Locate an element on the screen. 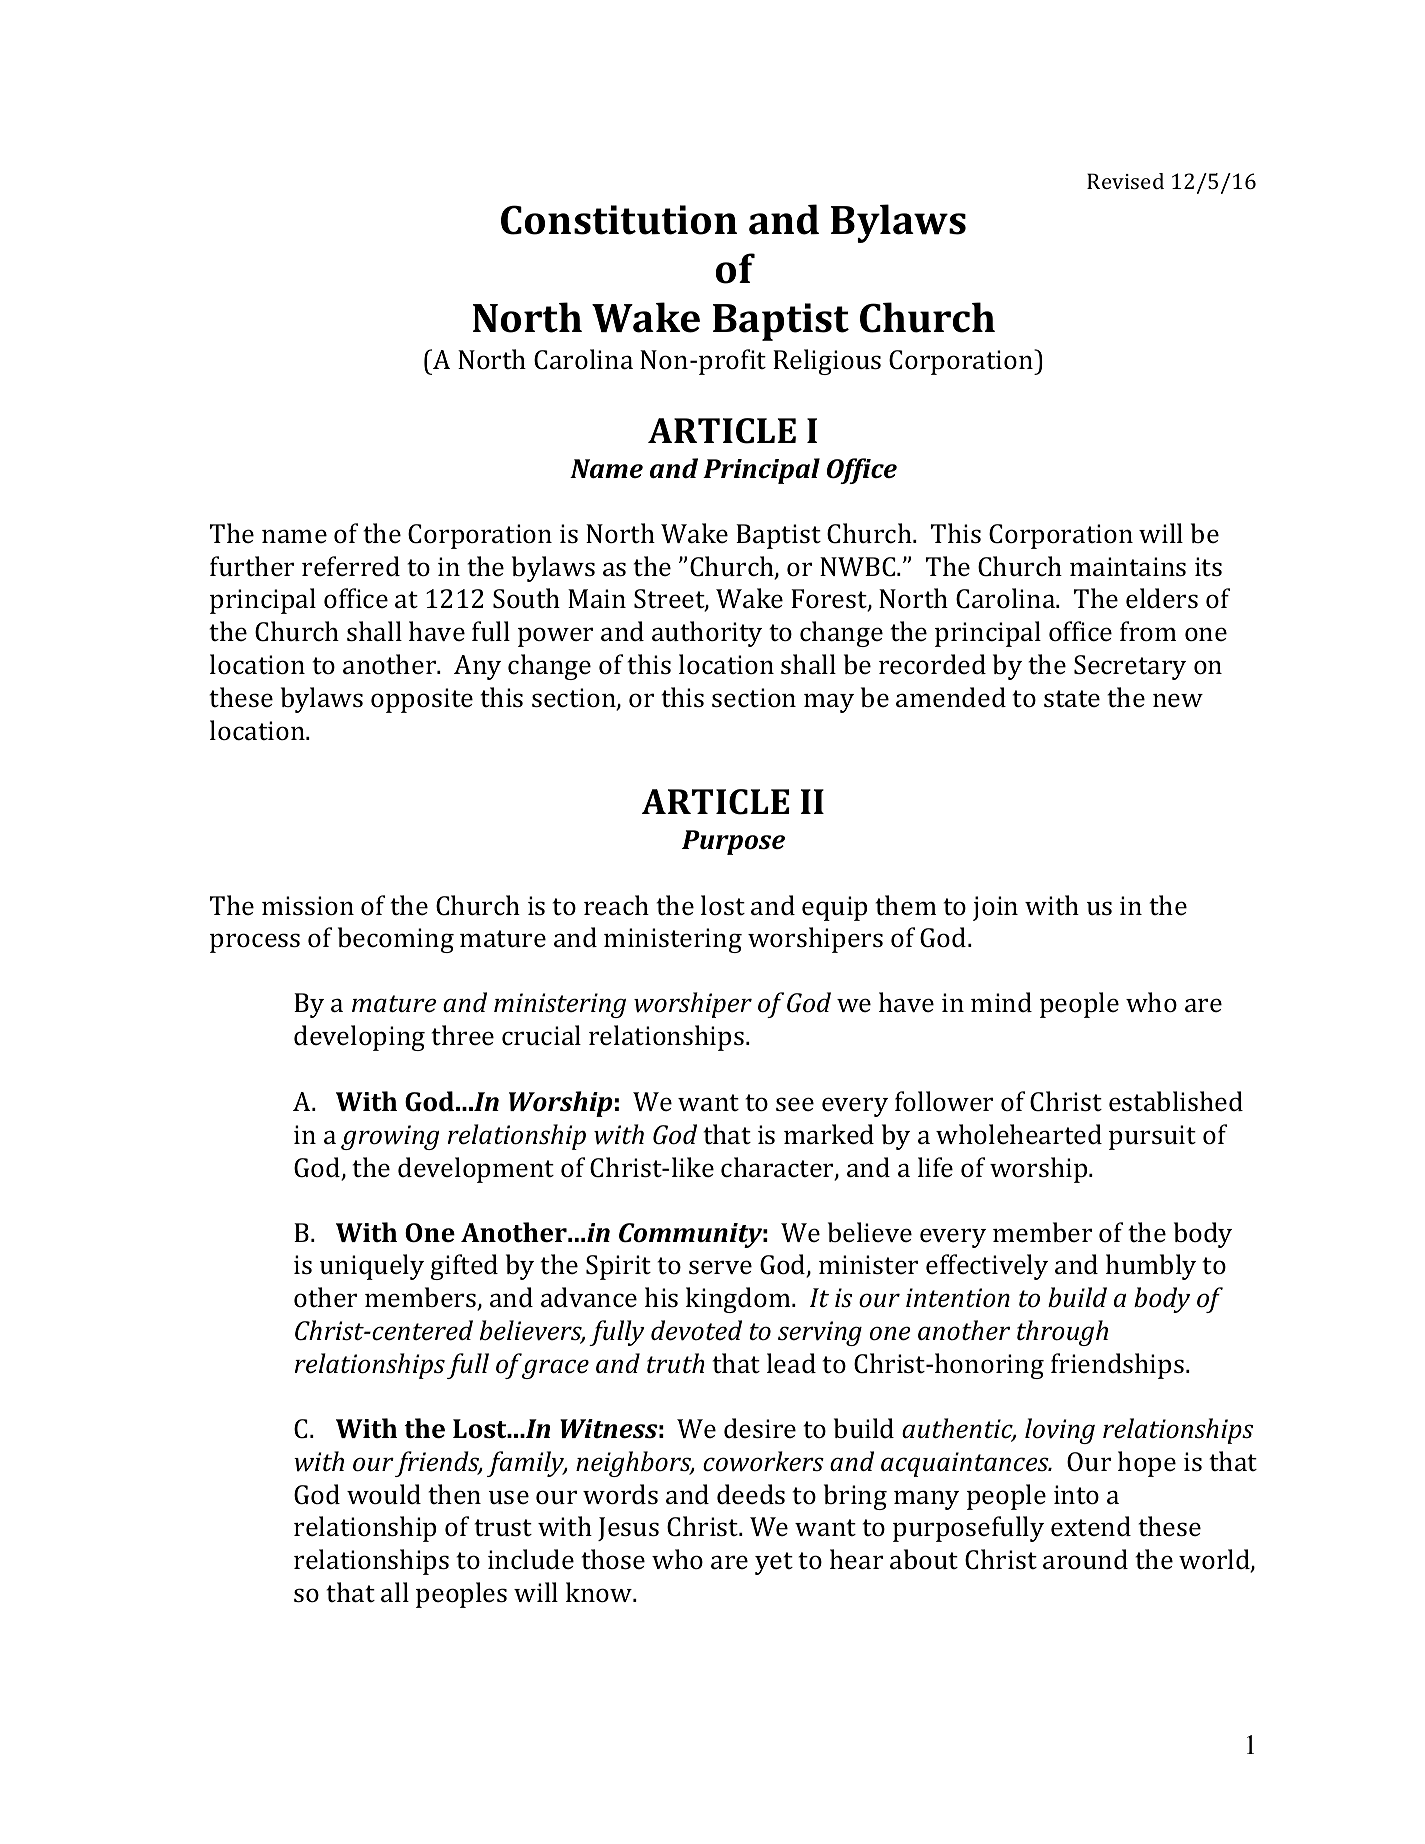 The image size is (1425, 1844). Secretary is located at coordinates (1130, 667).
